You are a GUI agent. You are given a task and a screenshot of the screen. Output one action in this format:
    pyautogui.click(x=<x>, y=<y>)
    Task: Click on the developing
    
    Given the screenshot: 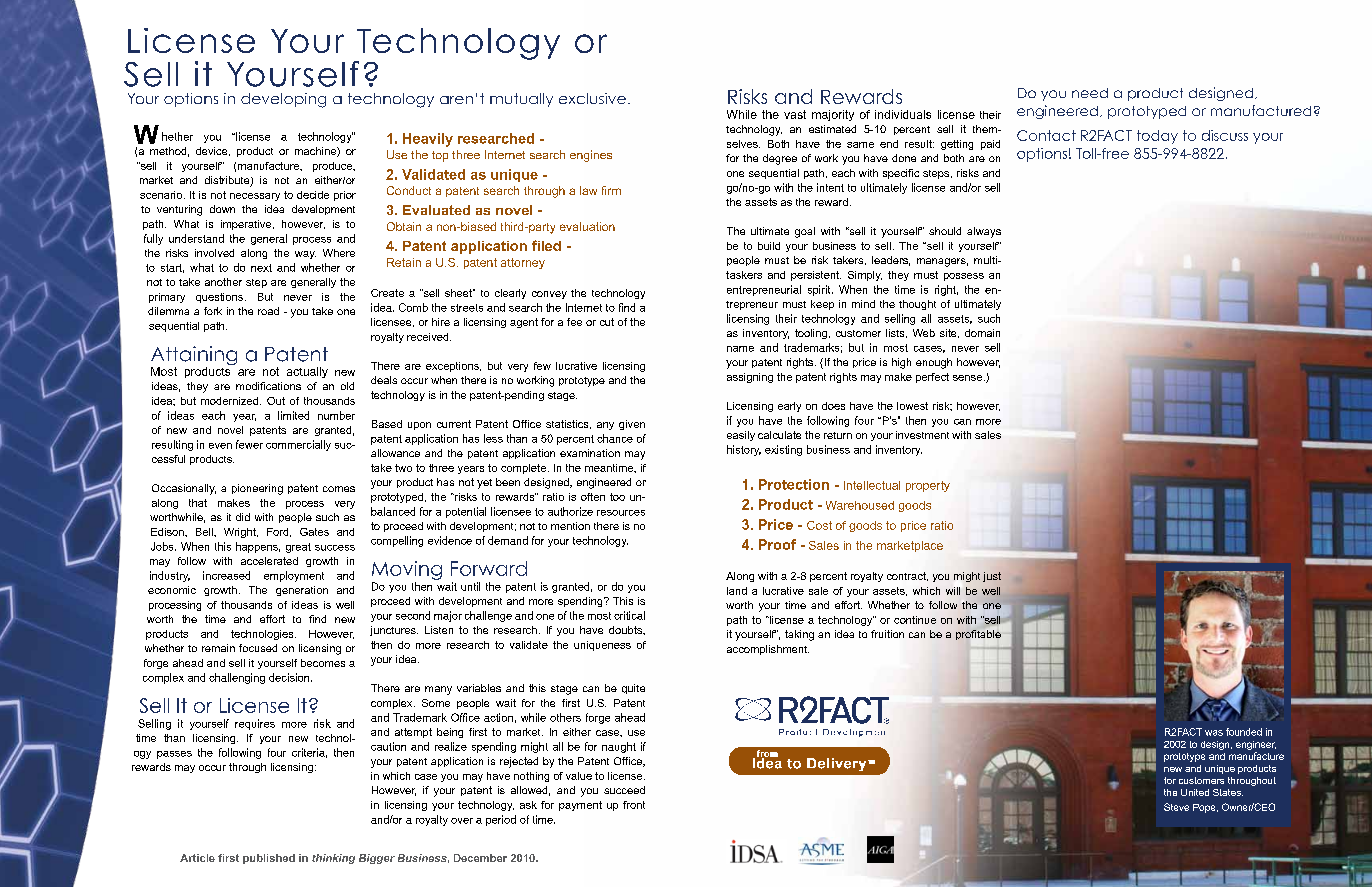 What is the action you would take?
    pyautogui.click(x=283, y=100)
